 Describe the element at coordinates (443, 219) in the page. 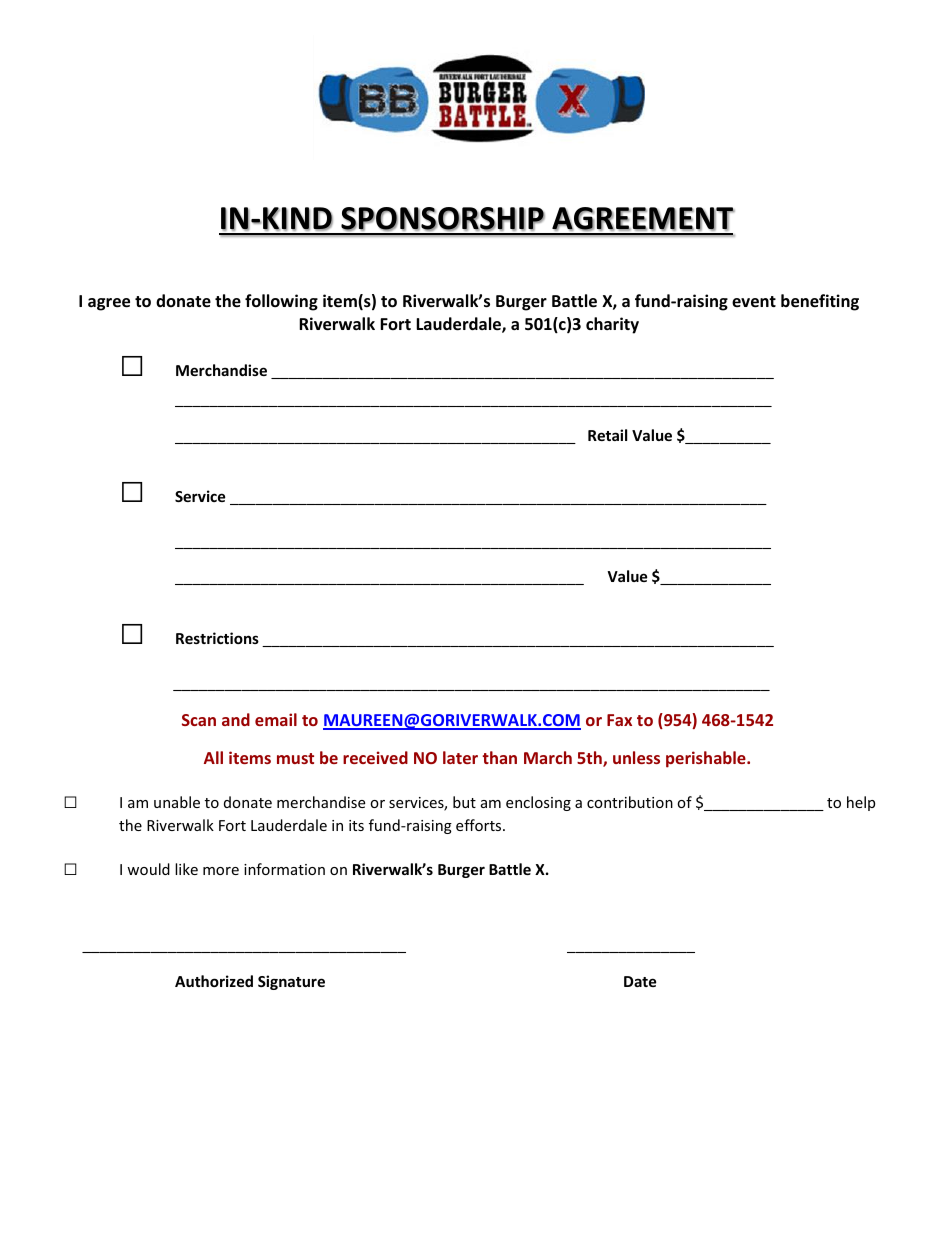

I see `SPONSORSHIP` at that location.
